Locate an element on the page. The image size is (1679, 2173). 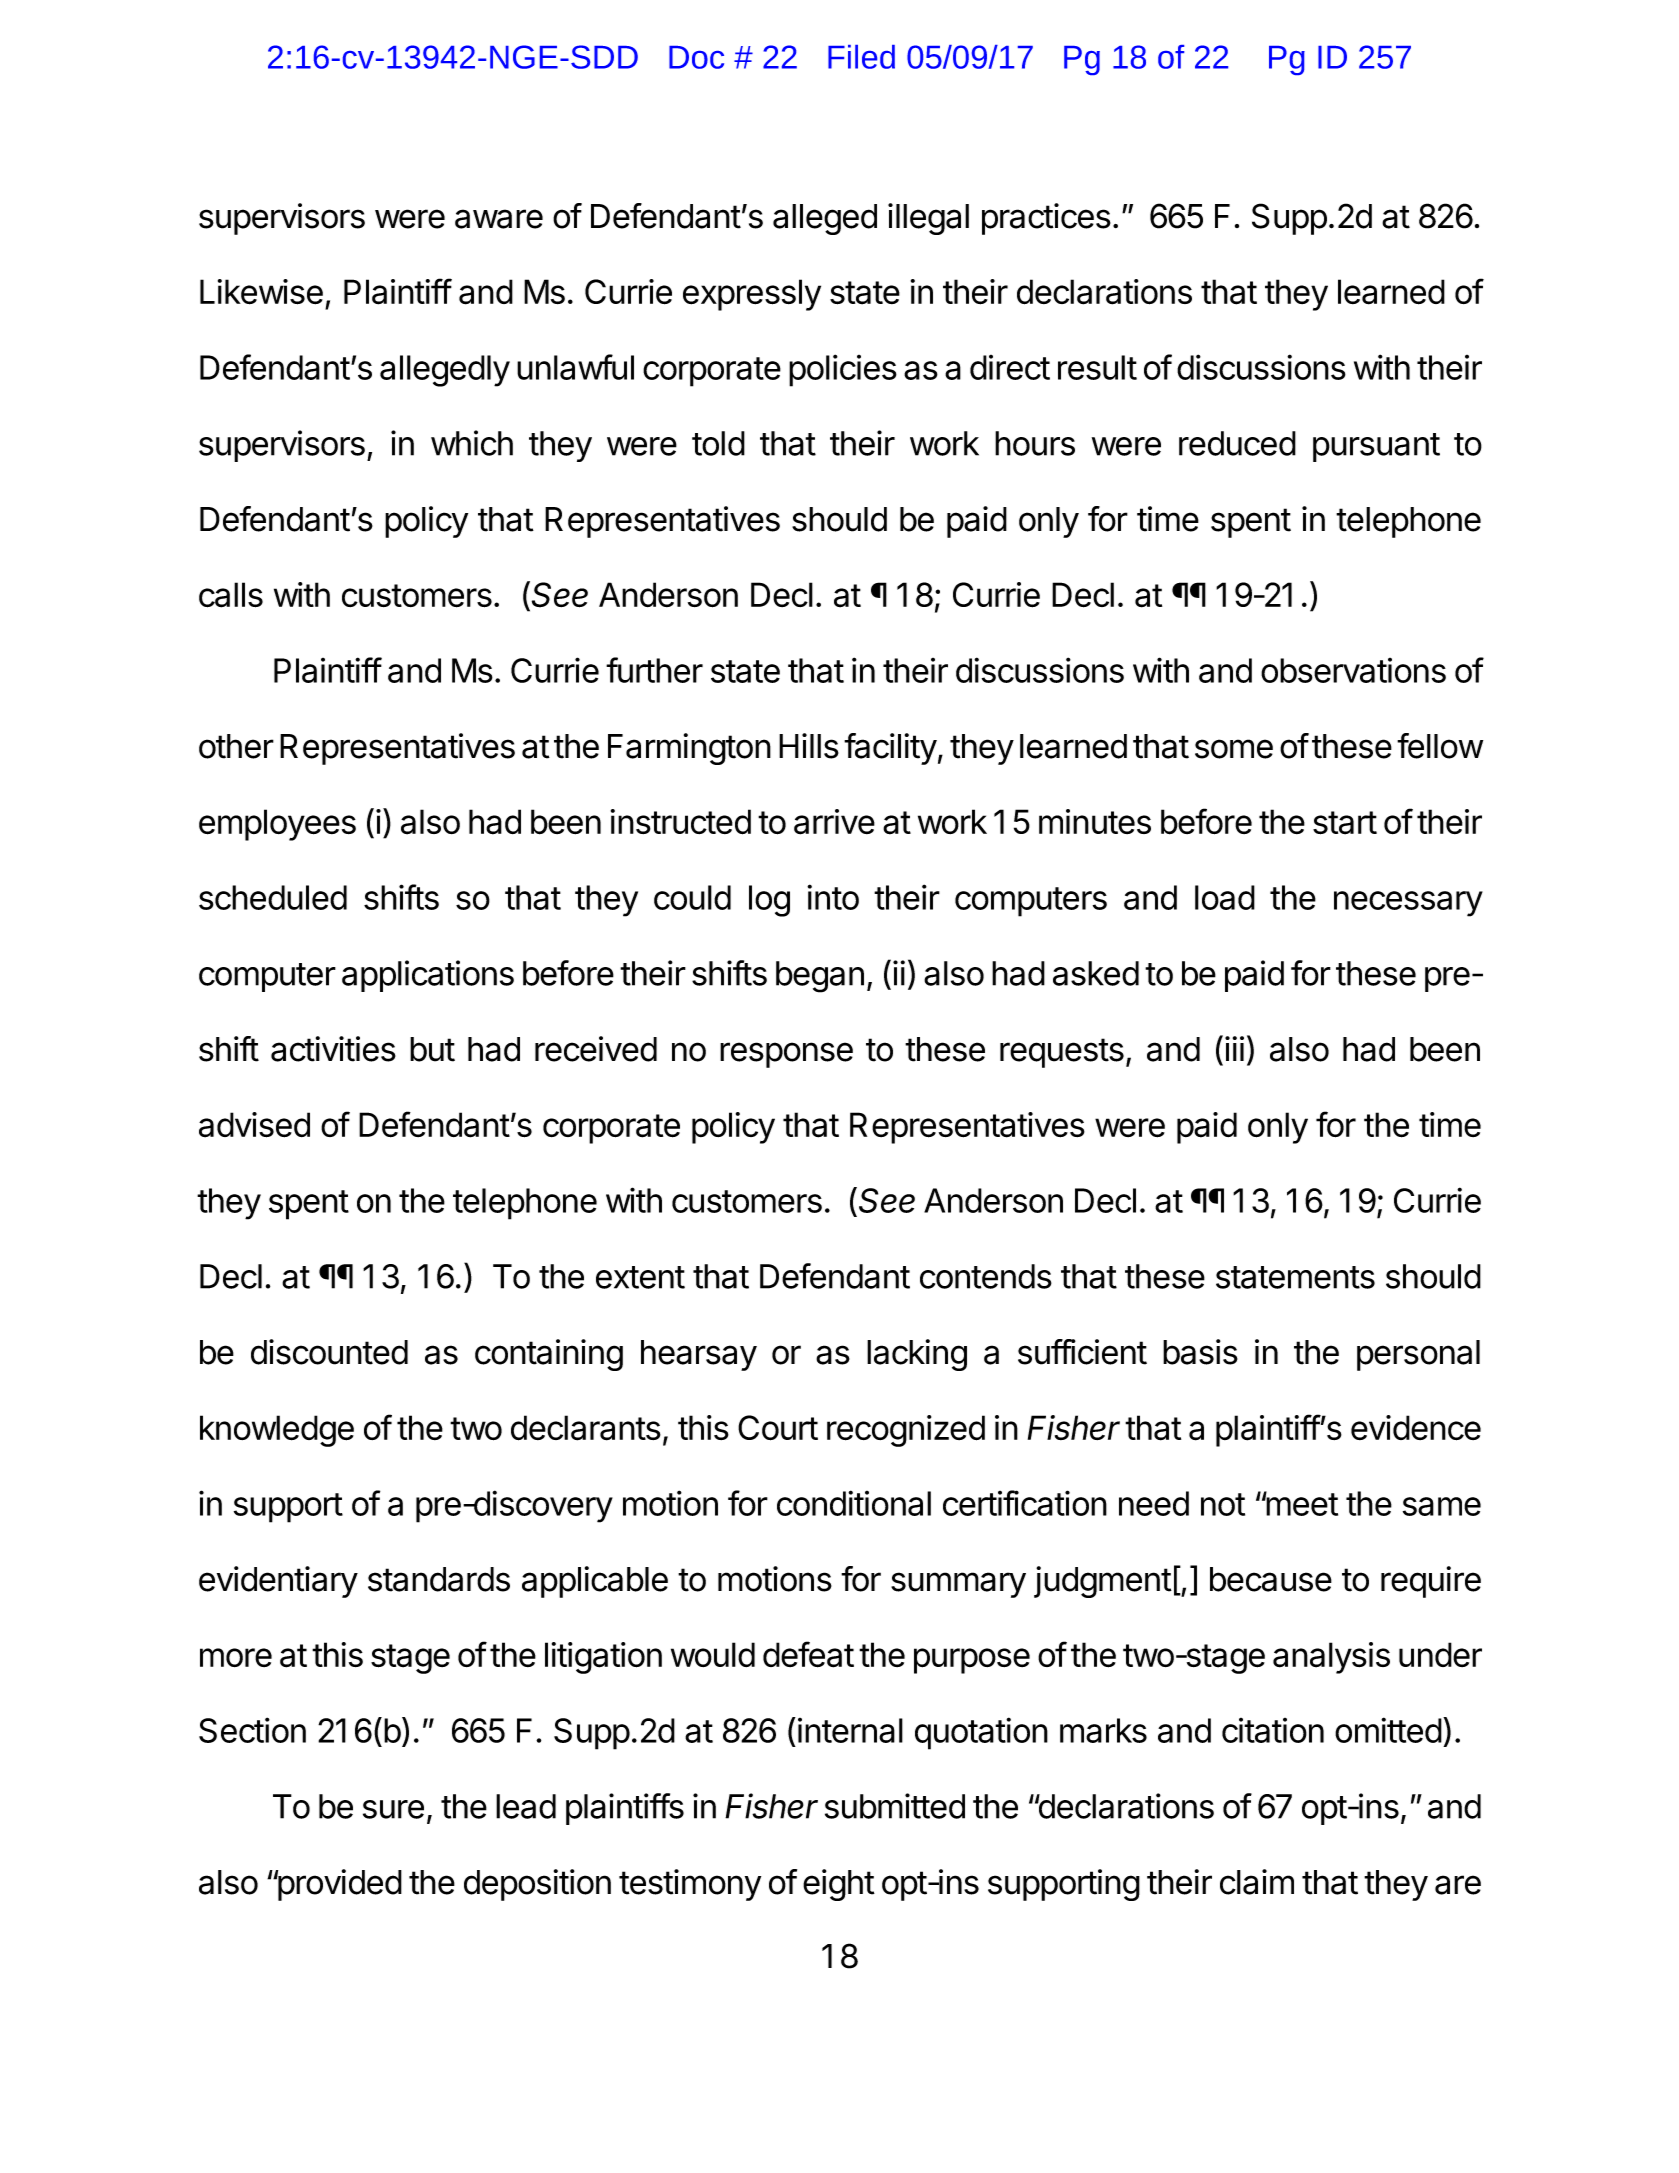
submitted is located at coordinates (895, 1806).
